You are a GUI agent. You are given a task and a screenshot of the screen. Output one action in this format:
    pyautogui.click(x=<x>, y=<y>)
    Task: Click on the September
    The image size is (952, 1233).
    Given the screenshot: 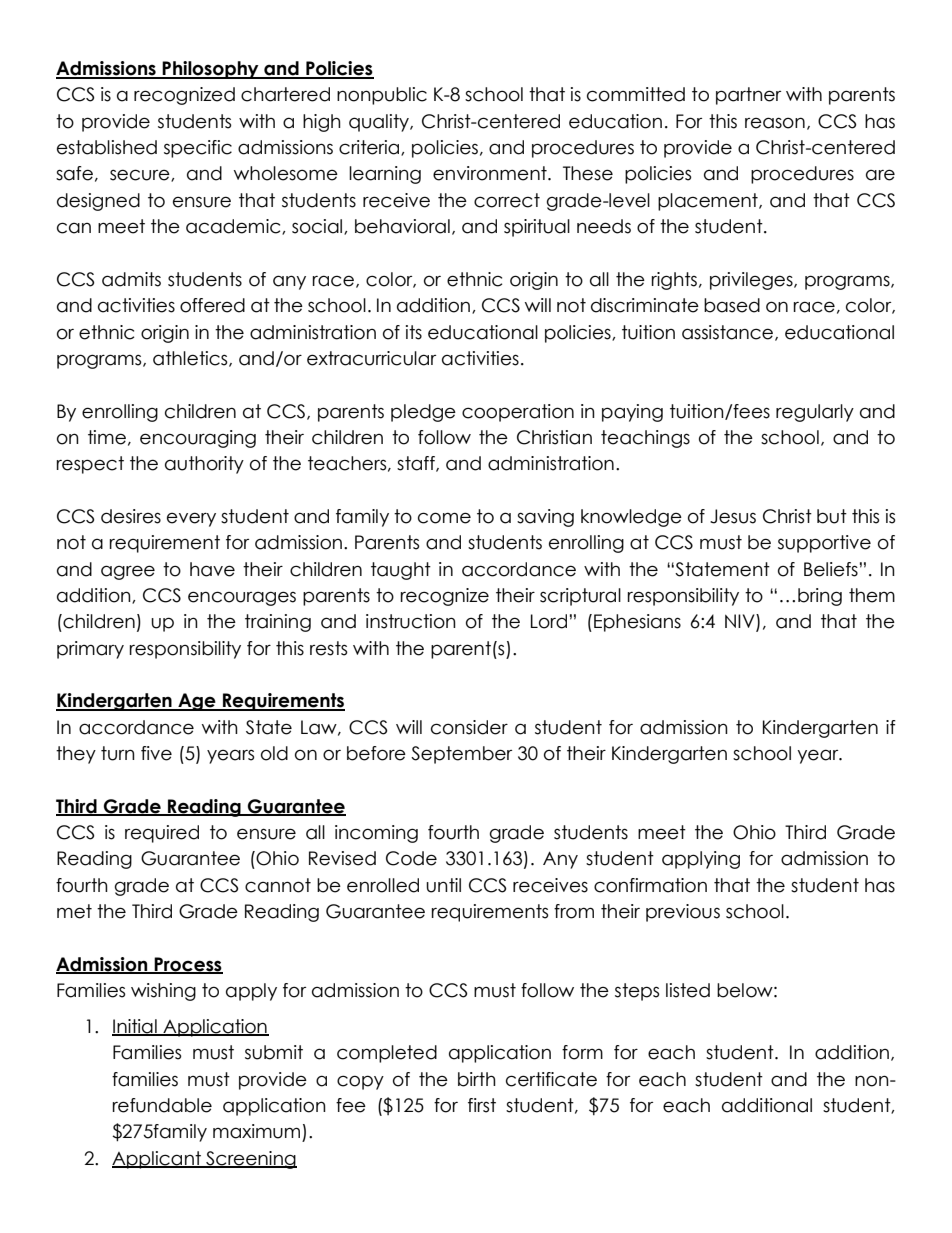 What is the action you would take?
    pyautogui.click(x=461, y=755)
